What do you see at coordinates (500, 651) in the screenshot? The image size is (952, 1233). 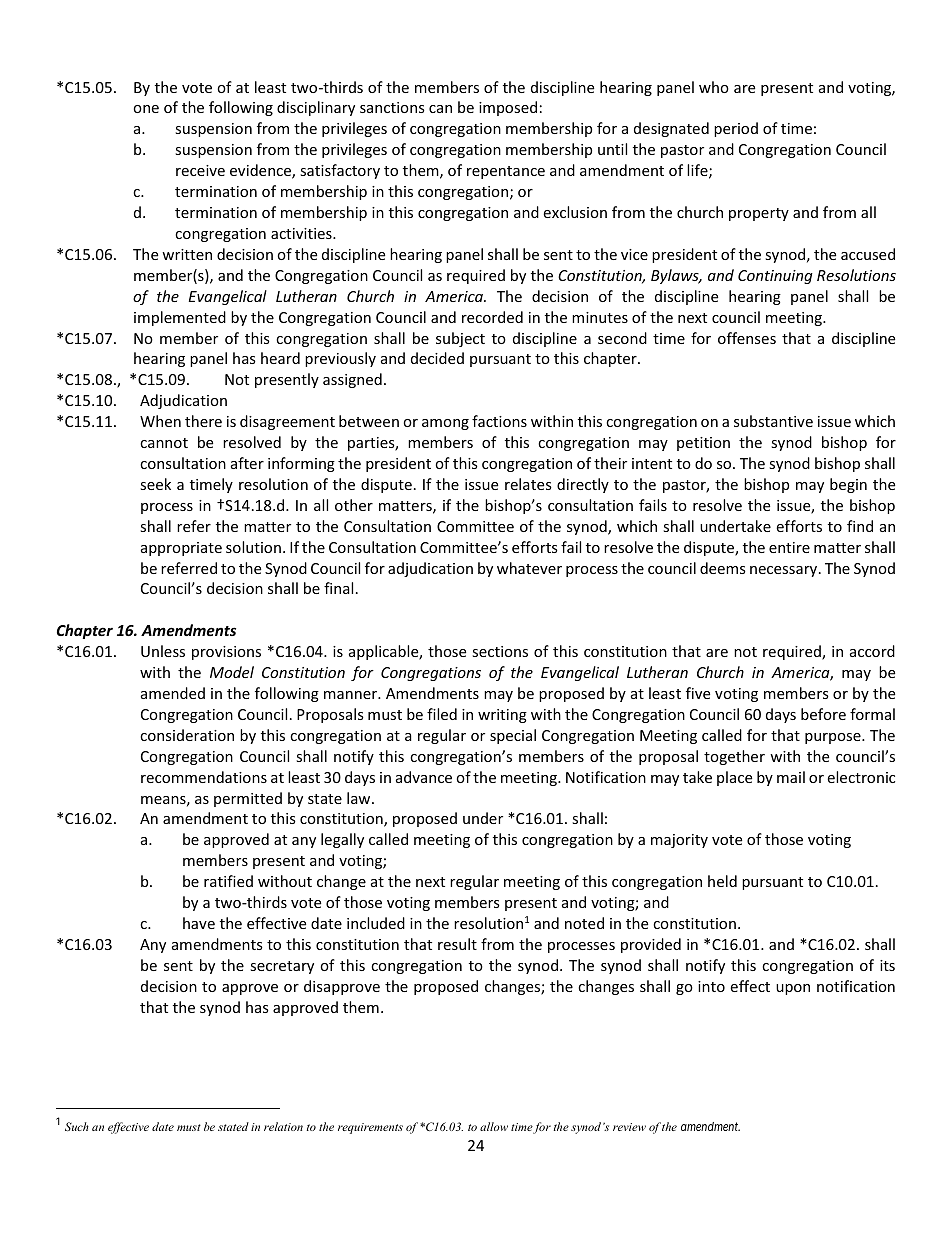 I see `sections` at bounding box center [500, 651].
